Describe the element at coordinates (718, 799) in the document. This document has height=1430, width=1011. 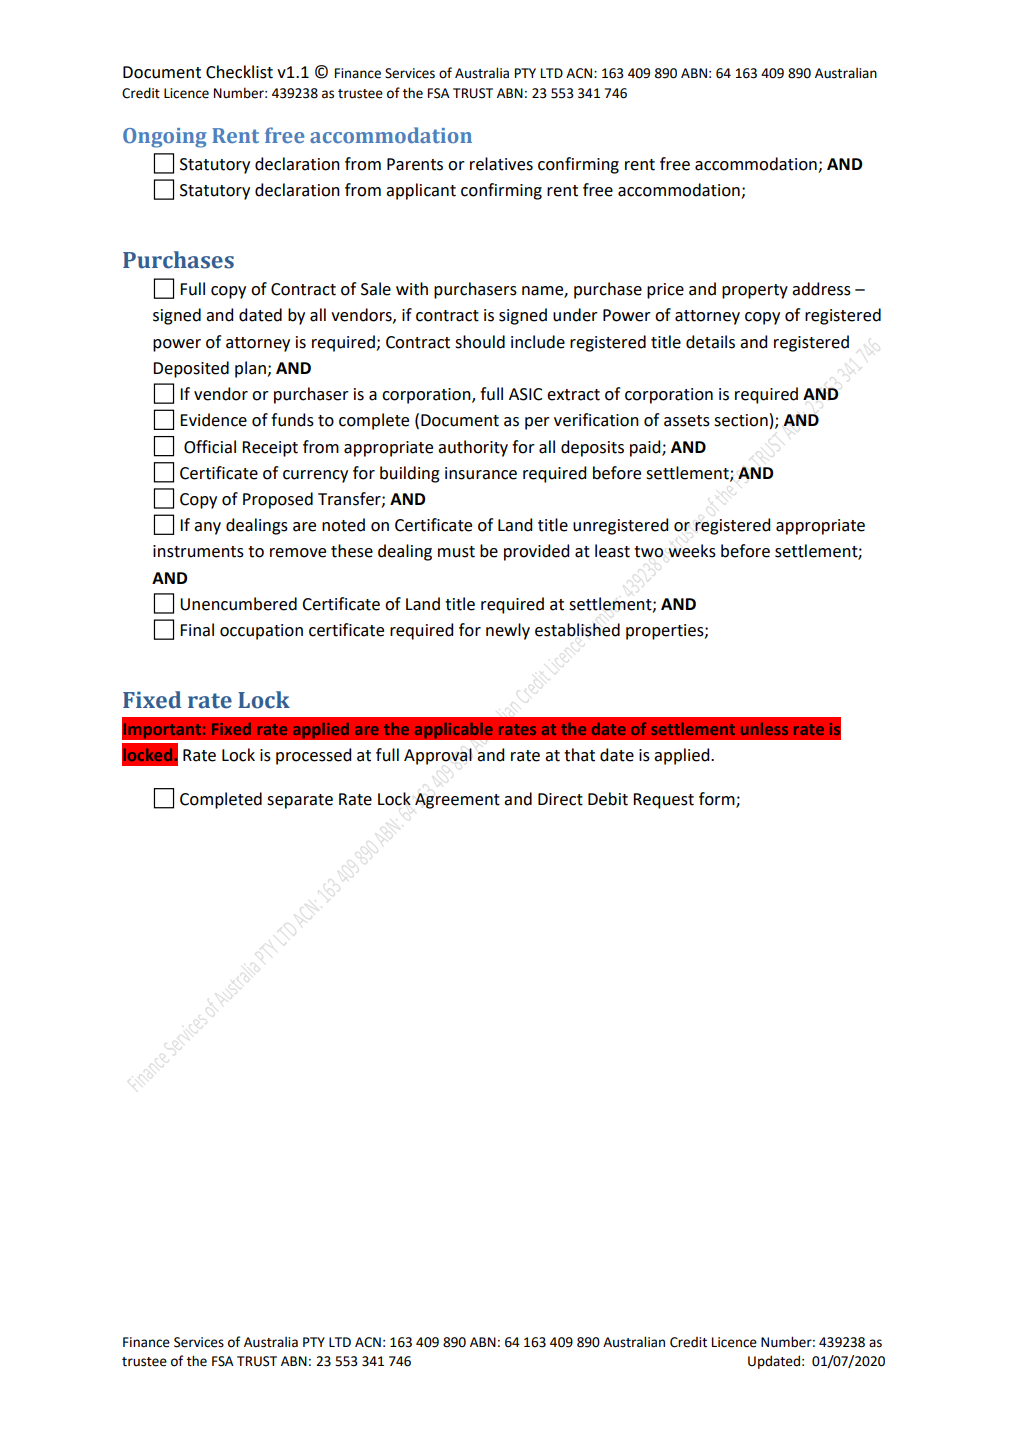
I see `form` at that location.
